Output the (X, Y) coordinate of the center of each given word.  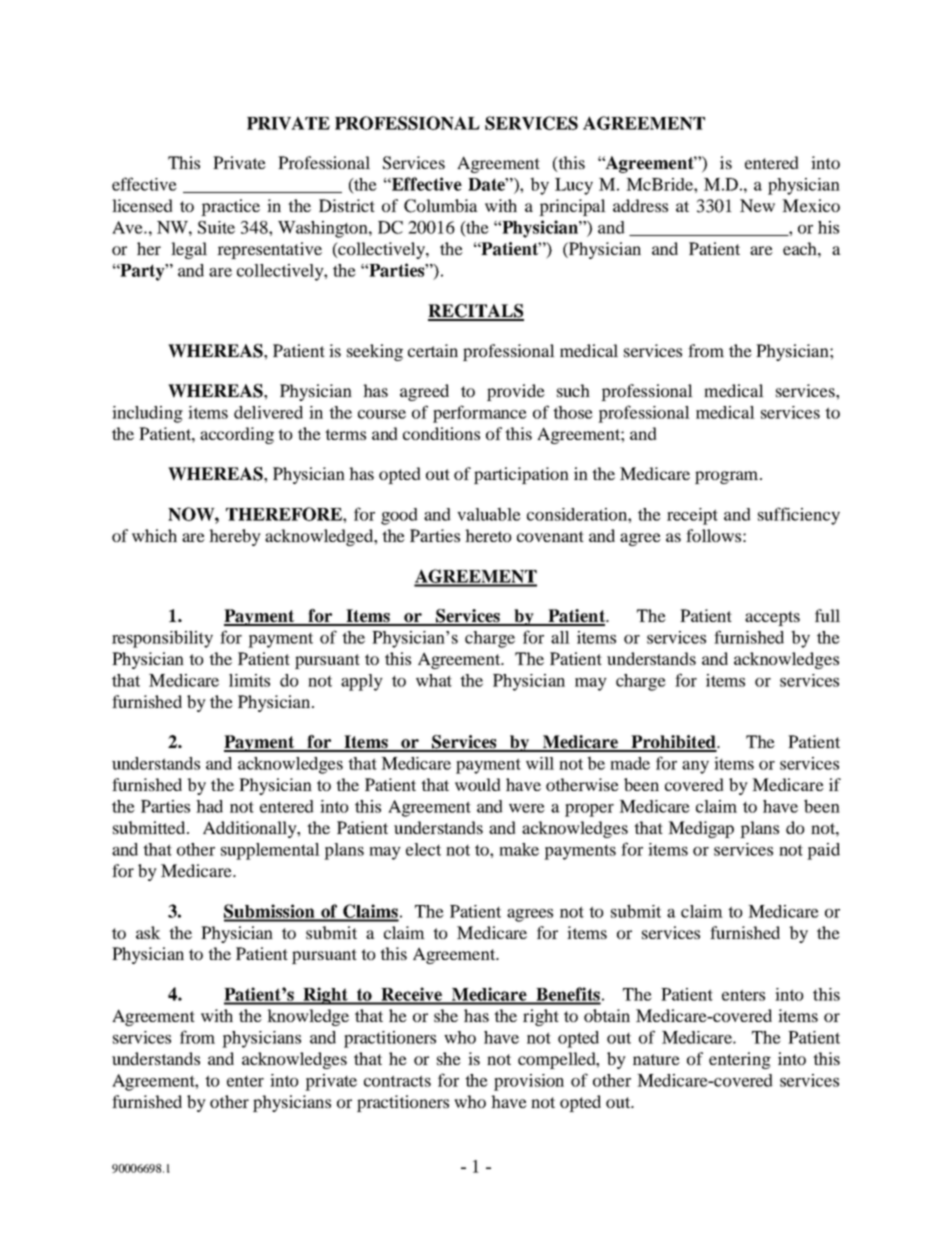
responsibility (162, 639)
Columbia (441, 206)
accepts (772, 618)
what (434, 680)
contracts (397, 1081)
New (757, 205)
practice (230, 207)
